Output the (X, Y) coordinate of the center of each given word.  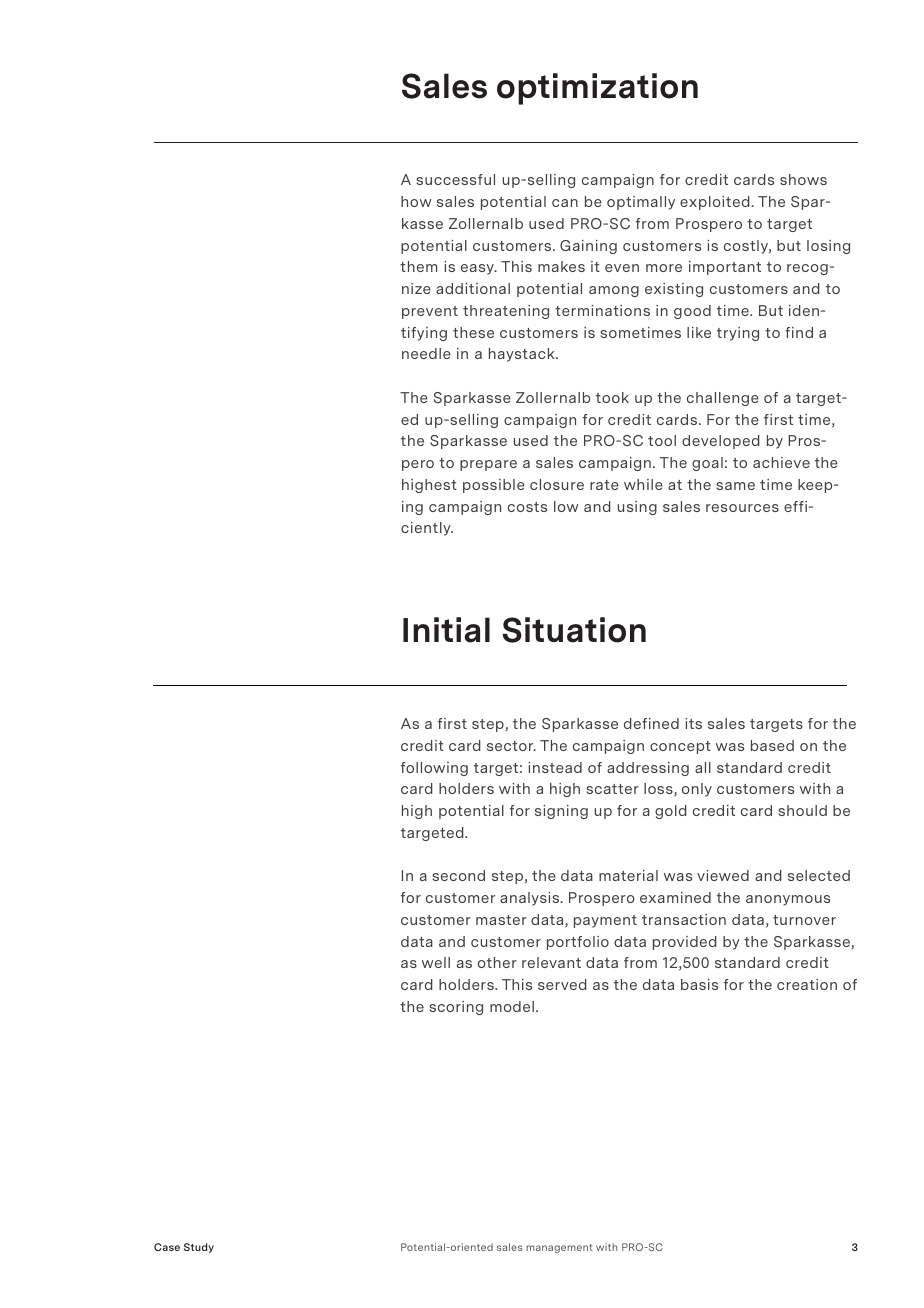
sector (511, 746)
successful (455, 179)
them (418, 266)
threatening (506, 312)
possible (494, 486)
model (512, 1006)
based (772, 745)
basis (699, 984)
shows (803, 179)
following (434, 769)
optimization (597, 89)
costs (527, 507)
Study (199, 1248)
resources (742, 508)
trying (738, 334)
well (436, 962)
